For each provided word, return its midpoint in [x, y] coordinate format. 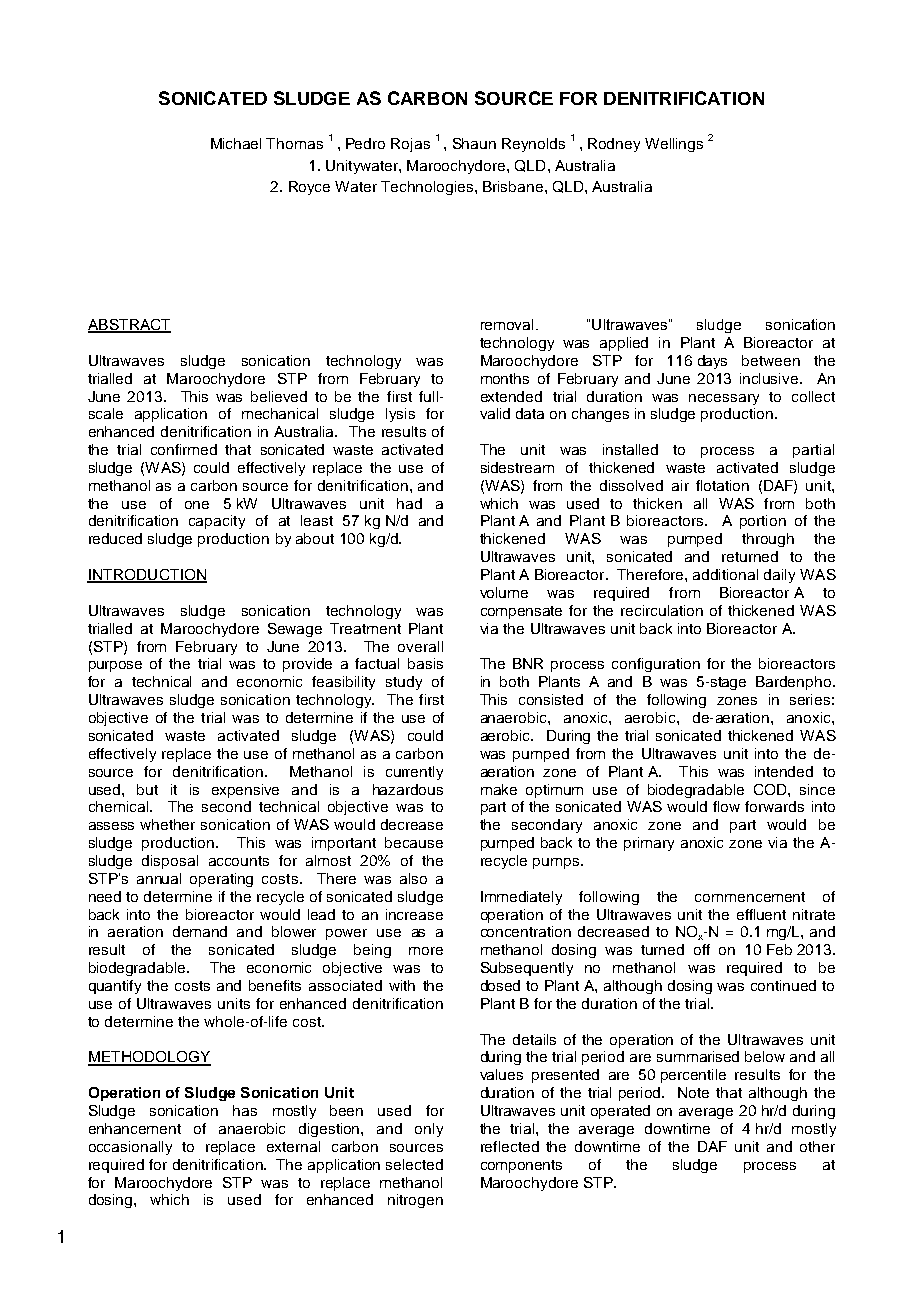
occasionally [130, 1148]
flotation [722, 485]
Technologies [428, 188]
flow [726, 806]
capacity [217, 522]
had [409, 503]
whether [167, 824]
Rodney [614, 145]
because [414, 842]
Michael [236, 143]
